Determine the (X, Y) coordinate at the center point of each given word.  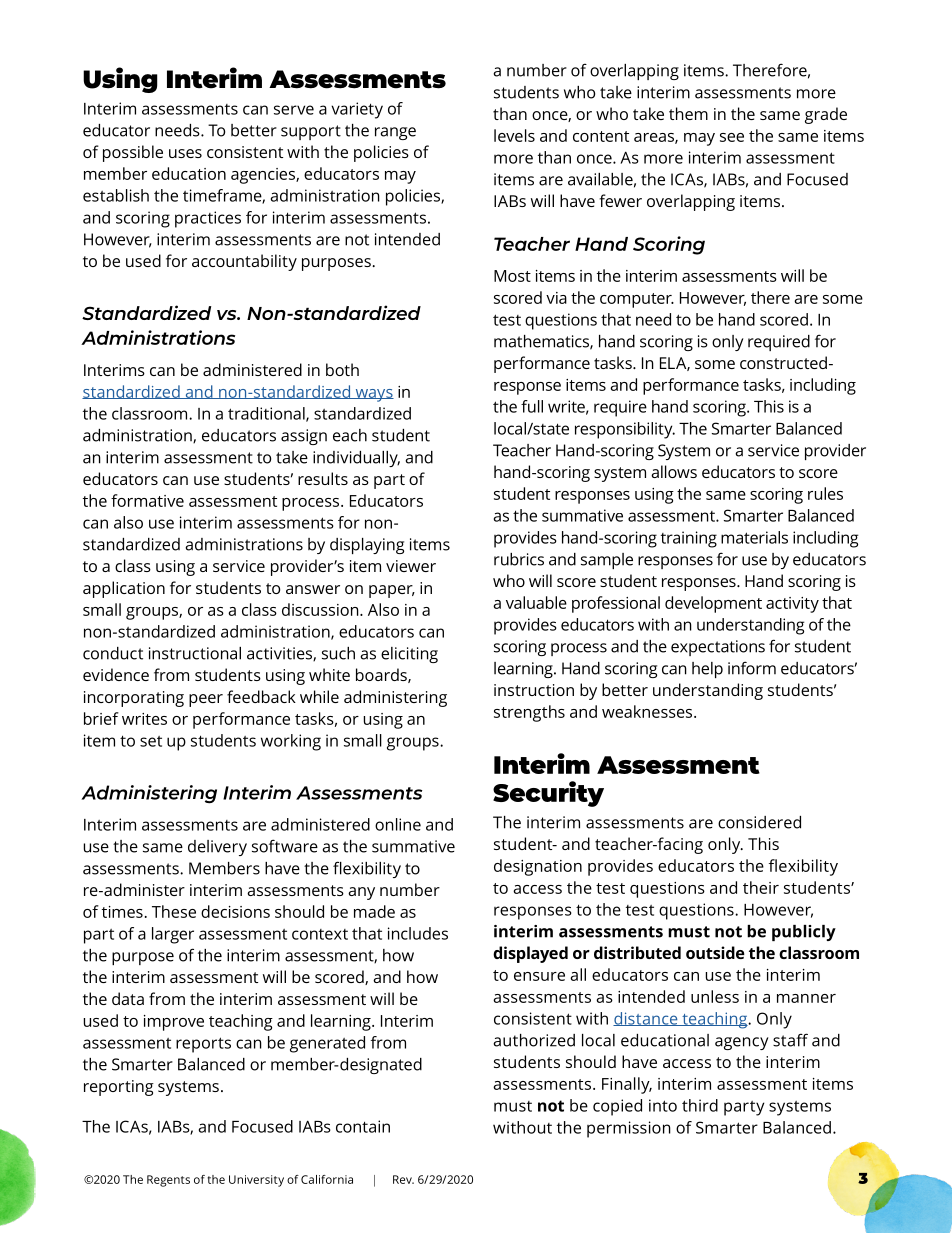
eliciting (409, 655)
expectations (718, 648)
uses (185, 153)
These (174, 911)
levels (514, 135)
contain (363, 1126)
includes (418, 933)
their (761, 887)
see (732, 137)
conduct (113, 653)
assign (304, 437)
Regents (168, 1181)
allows (674, 471)
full (532, 406)
